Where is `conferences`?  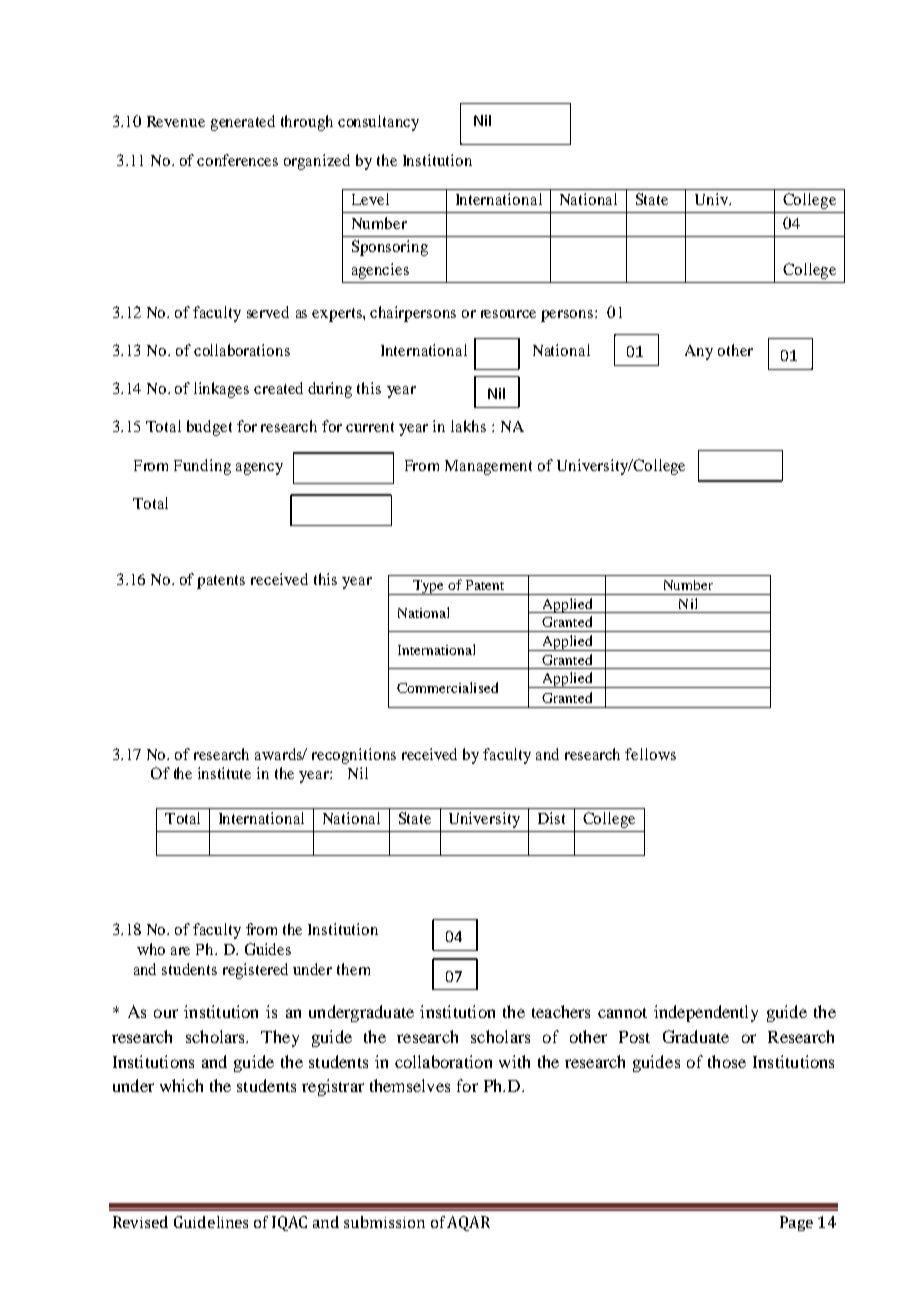 conferences is located at coordinates (237, 160).
